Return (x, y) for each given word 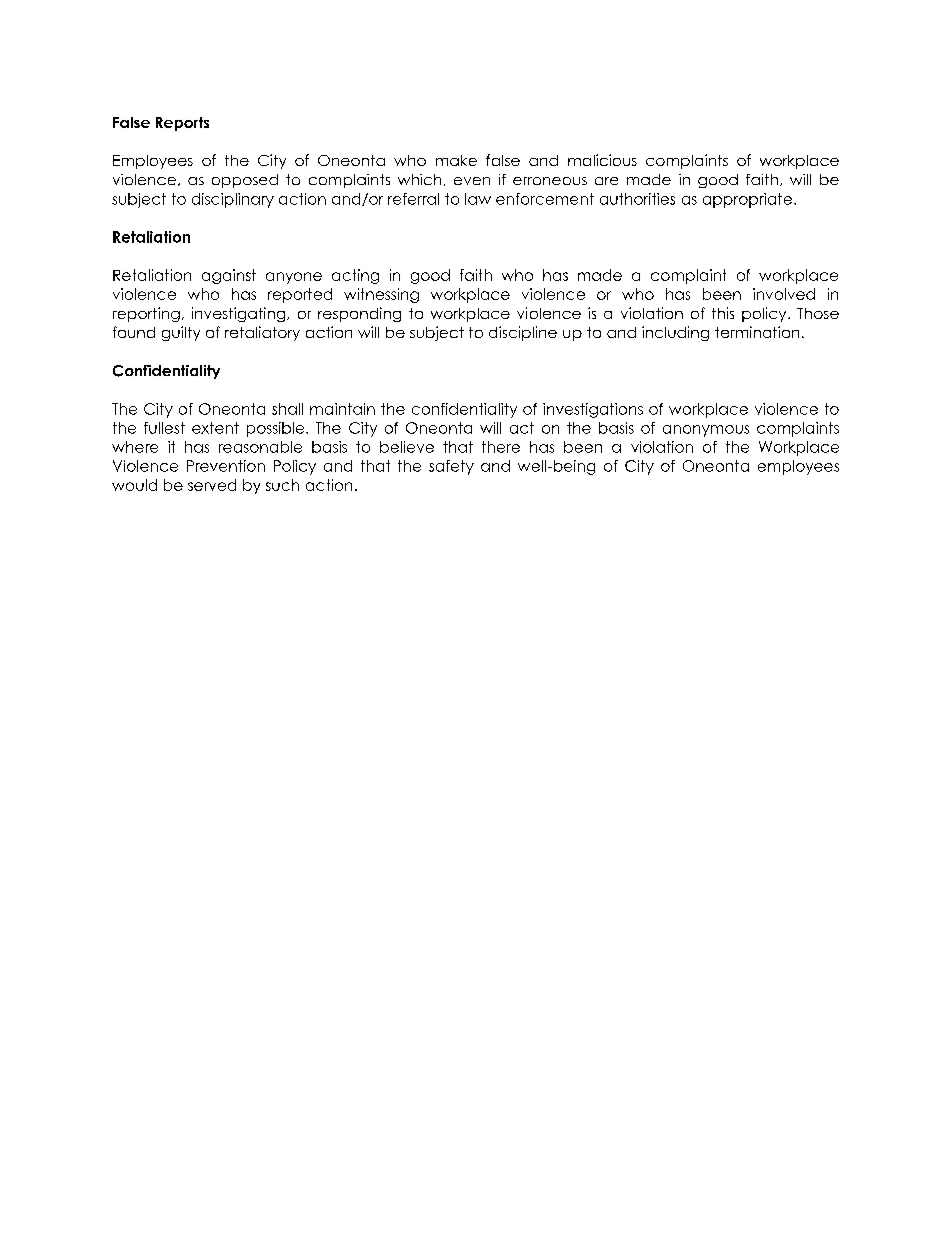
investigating (240, 314)
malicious (602, 160)
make (456, 160)
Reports (182, 124)
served (212, 485)
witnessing (381, 295)
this (723, 313)
